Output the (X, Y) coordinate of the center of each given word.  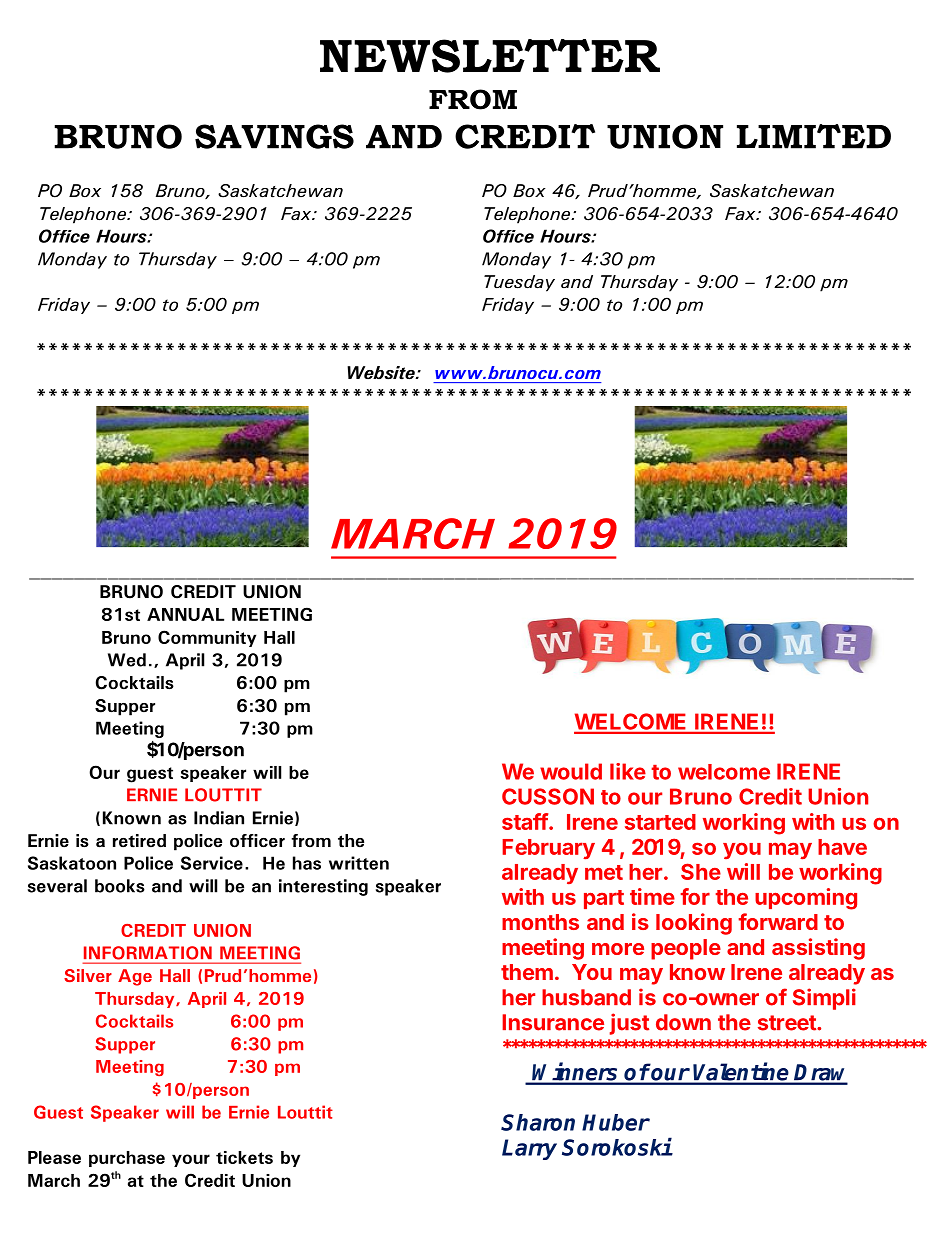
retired (139, 841)
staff (526, 821)
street (788, 1023)
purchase (127, 1159)
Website (382, 373)
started (660, 822)
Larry (529, 1149)
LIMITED (814, 136)
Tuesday (519, 283)
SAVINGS (274, 136)
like (628, 771)
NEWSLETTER (490, 56)
